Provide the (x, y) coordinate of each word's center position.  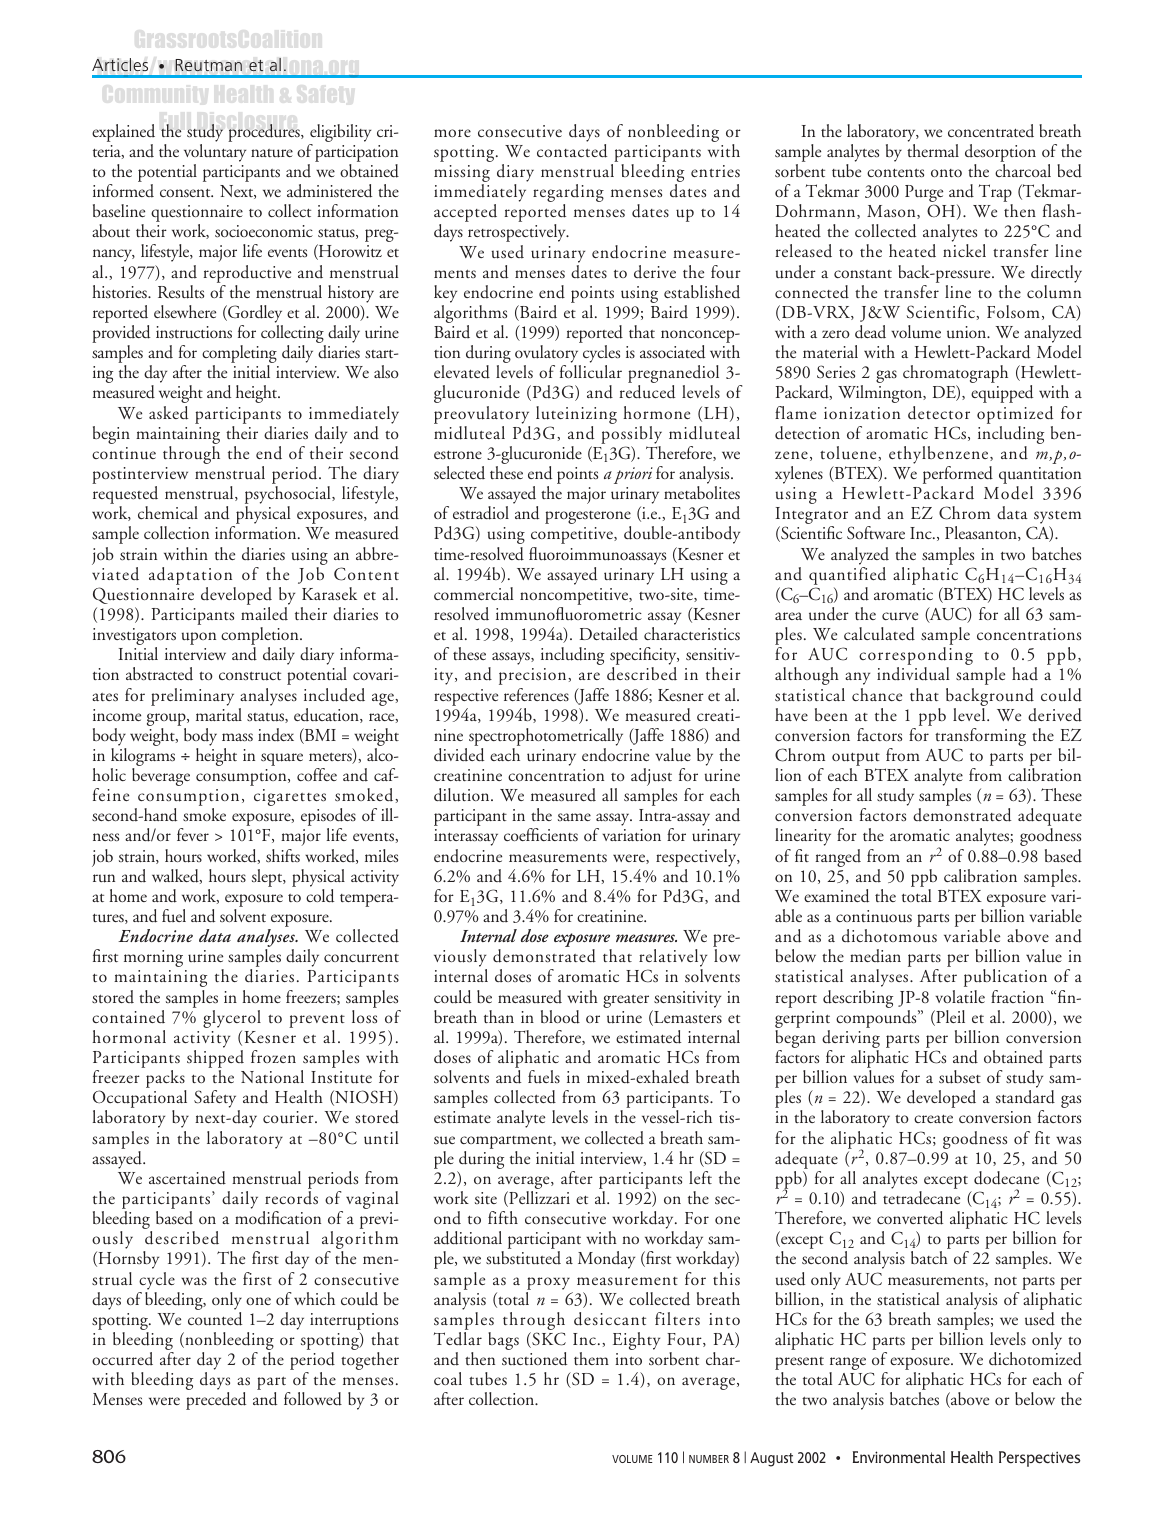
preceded (216, 1401)
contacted (572, 151)
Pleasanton (982, 533)
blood (560, 1017)
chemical (168, 512)
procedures (265, 133)
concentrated (991, 130)
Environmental (899, 1457)
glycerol (232, 1020)
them (591, 1358)
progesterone (588, 519)
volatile (960, 996)
